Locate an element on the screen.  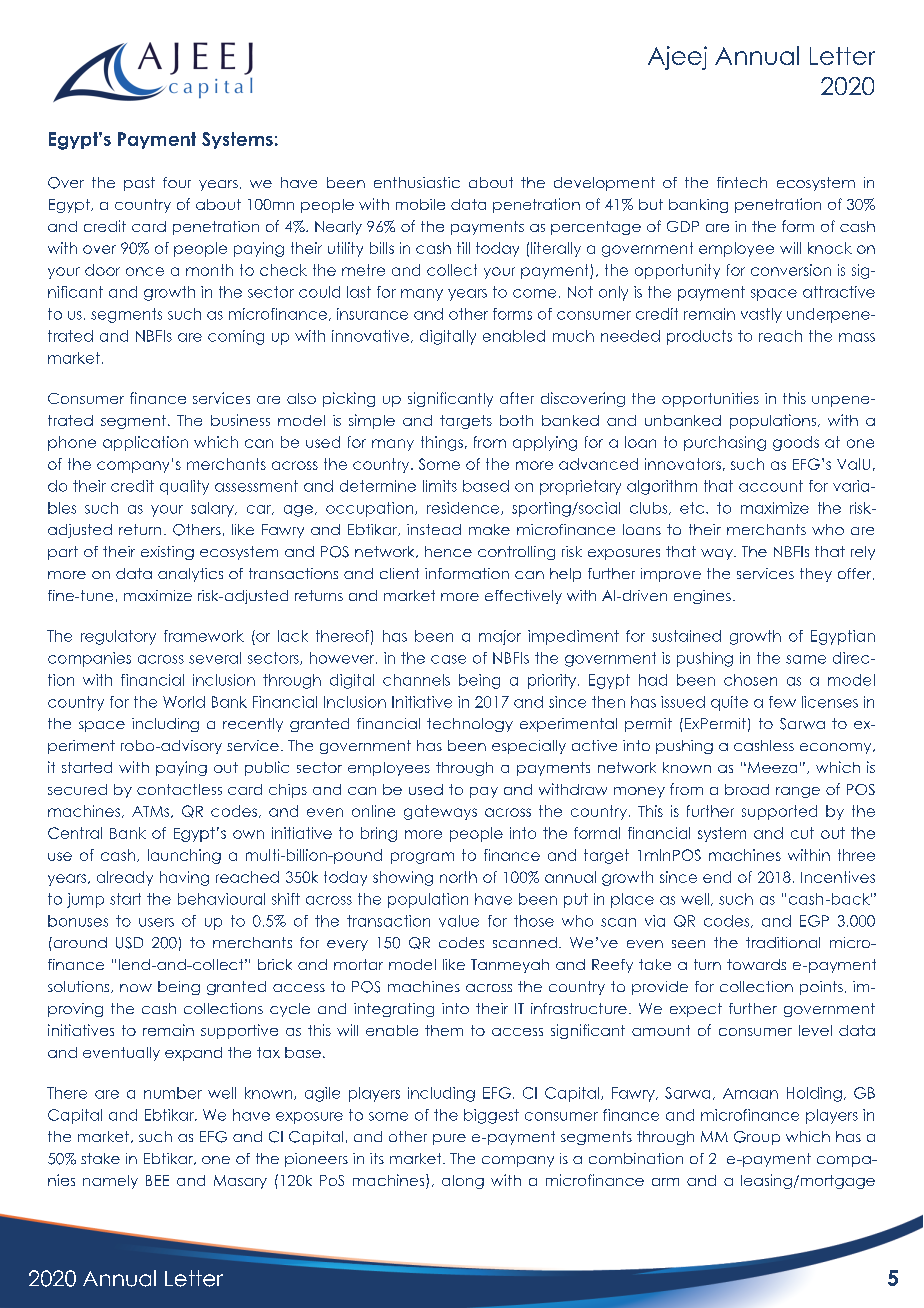
fintech is located at coordinates (742, 182).
